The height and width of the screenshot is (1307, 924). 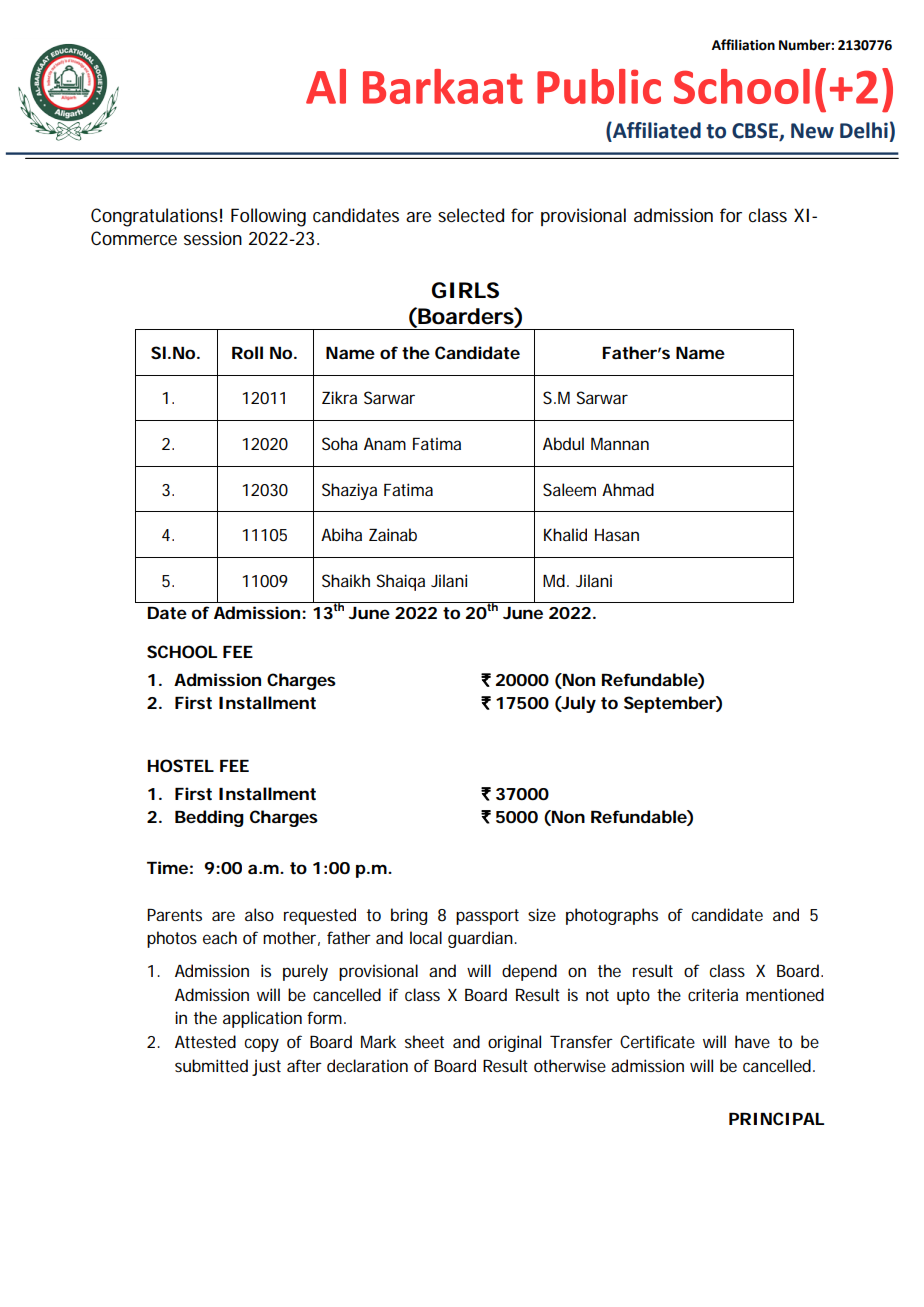 What do you see at coordinates (268, 217) in the screenshot?
I see `Following` at bounding box center [268, 217].
